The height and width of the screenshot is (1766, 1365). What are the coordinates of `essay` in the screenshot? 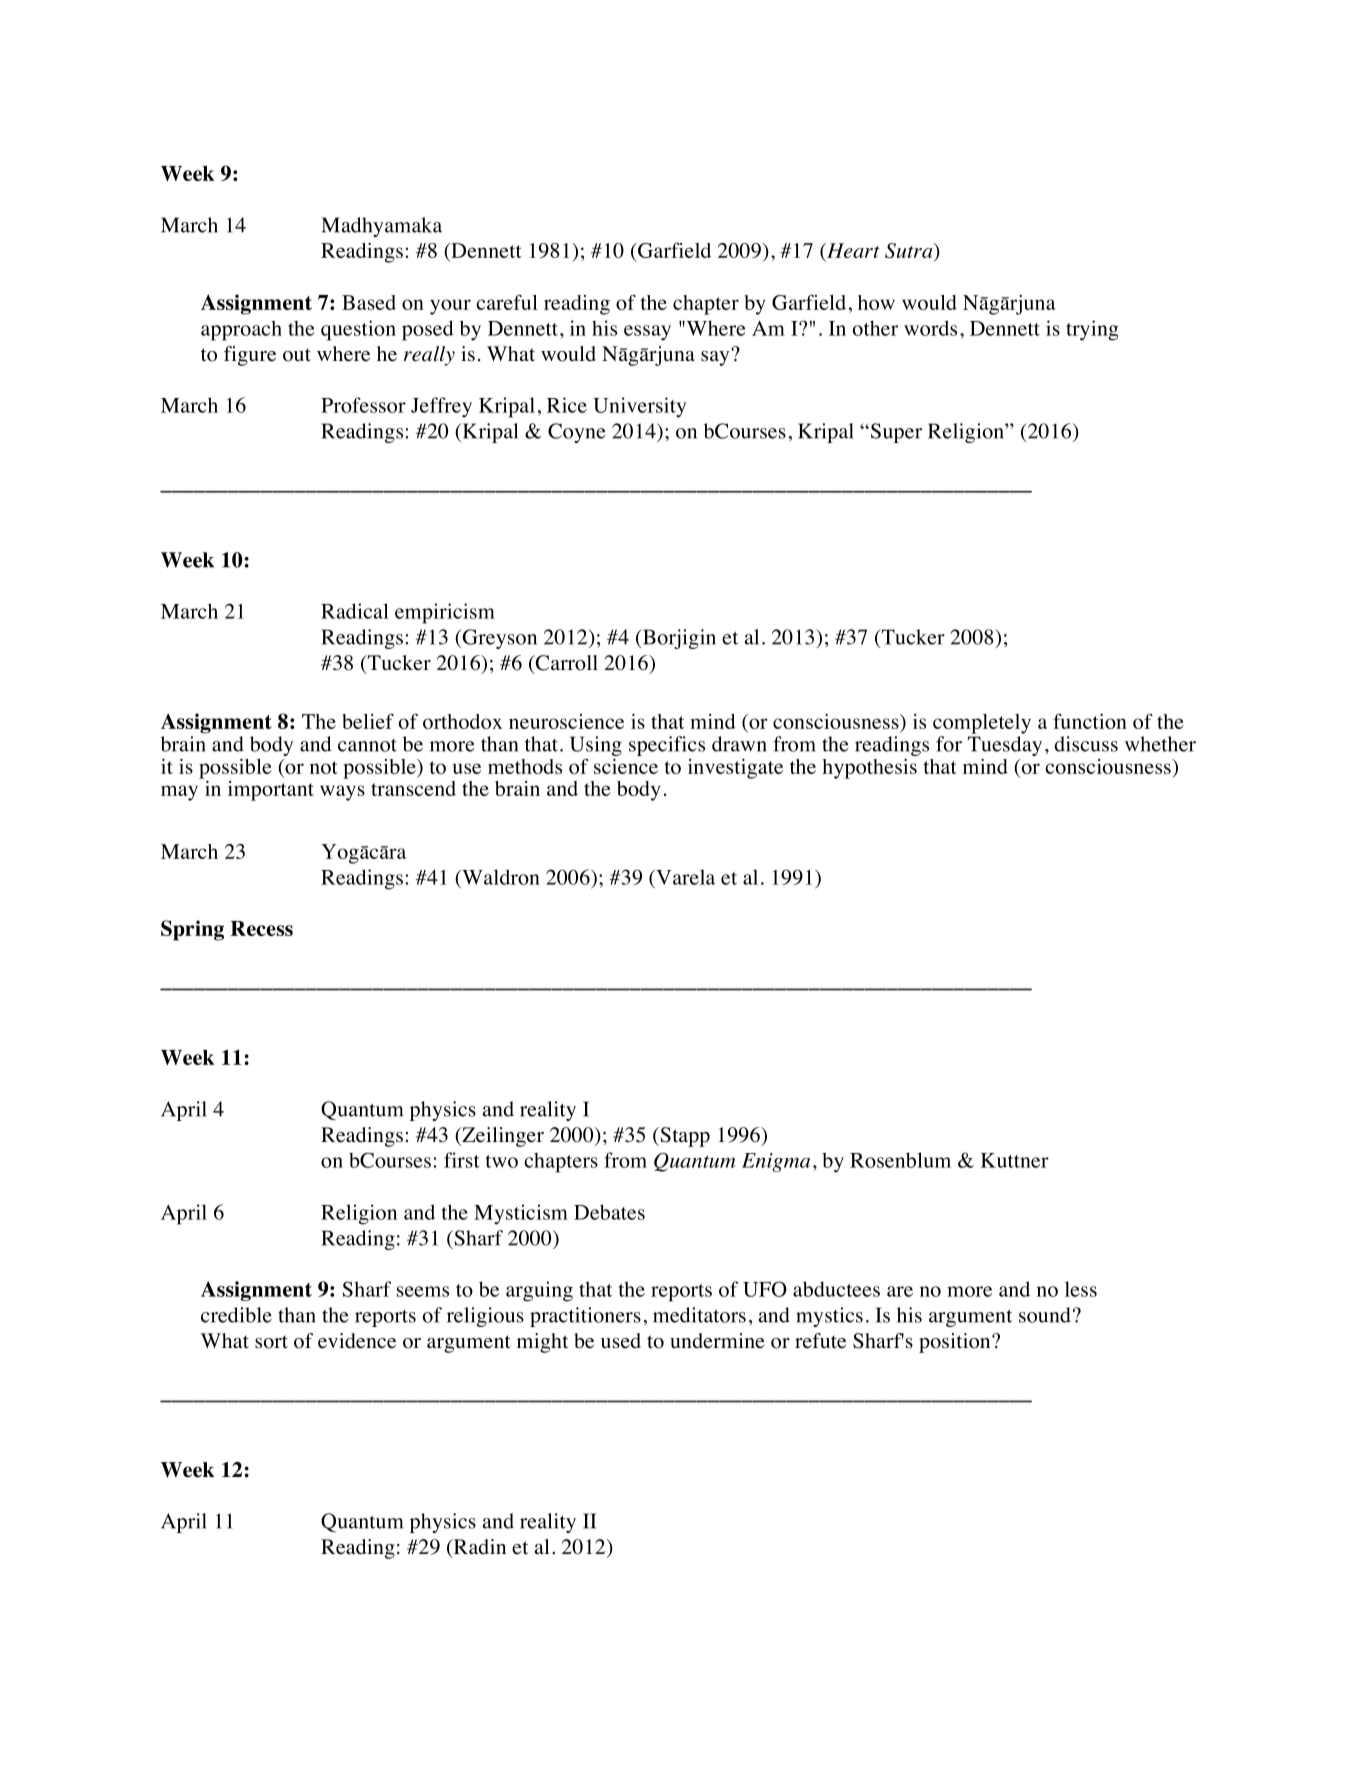 It's located at (647, 333).
